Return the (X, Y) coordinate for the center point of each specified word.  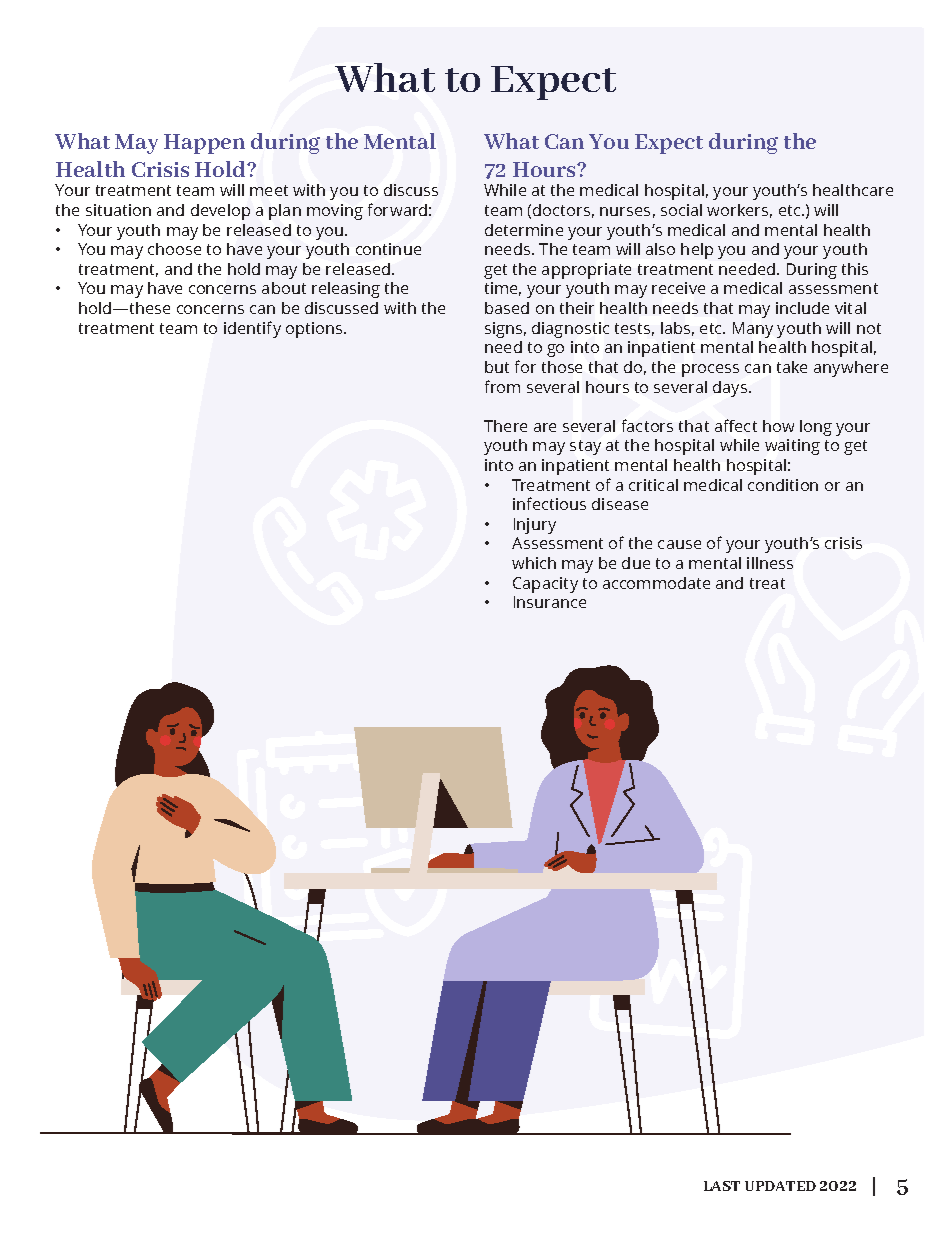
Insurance (550, 602)
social (681, 210)
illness (770, 563)
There (505, 426)
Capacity (545, 585)
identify (252, 329)
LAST (722, 1186)
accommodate (656, 583)
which (534, 563)
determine (524, 230)
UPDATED (780, 1186)
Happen (204, 144)
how (778, 426)
